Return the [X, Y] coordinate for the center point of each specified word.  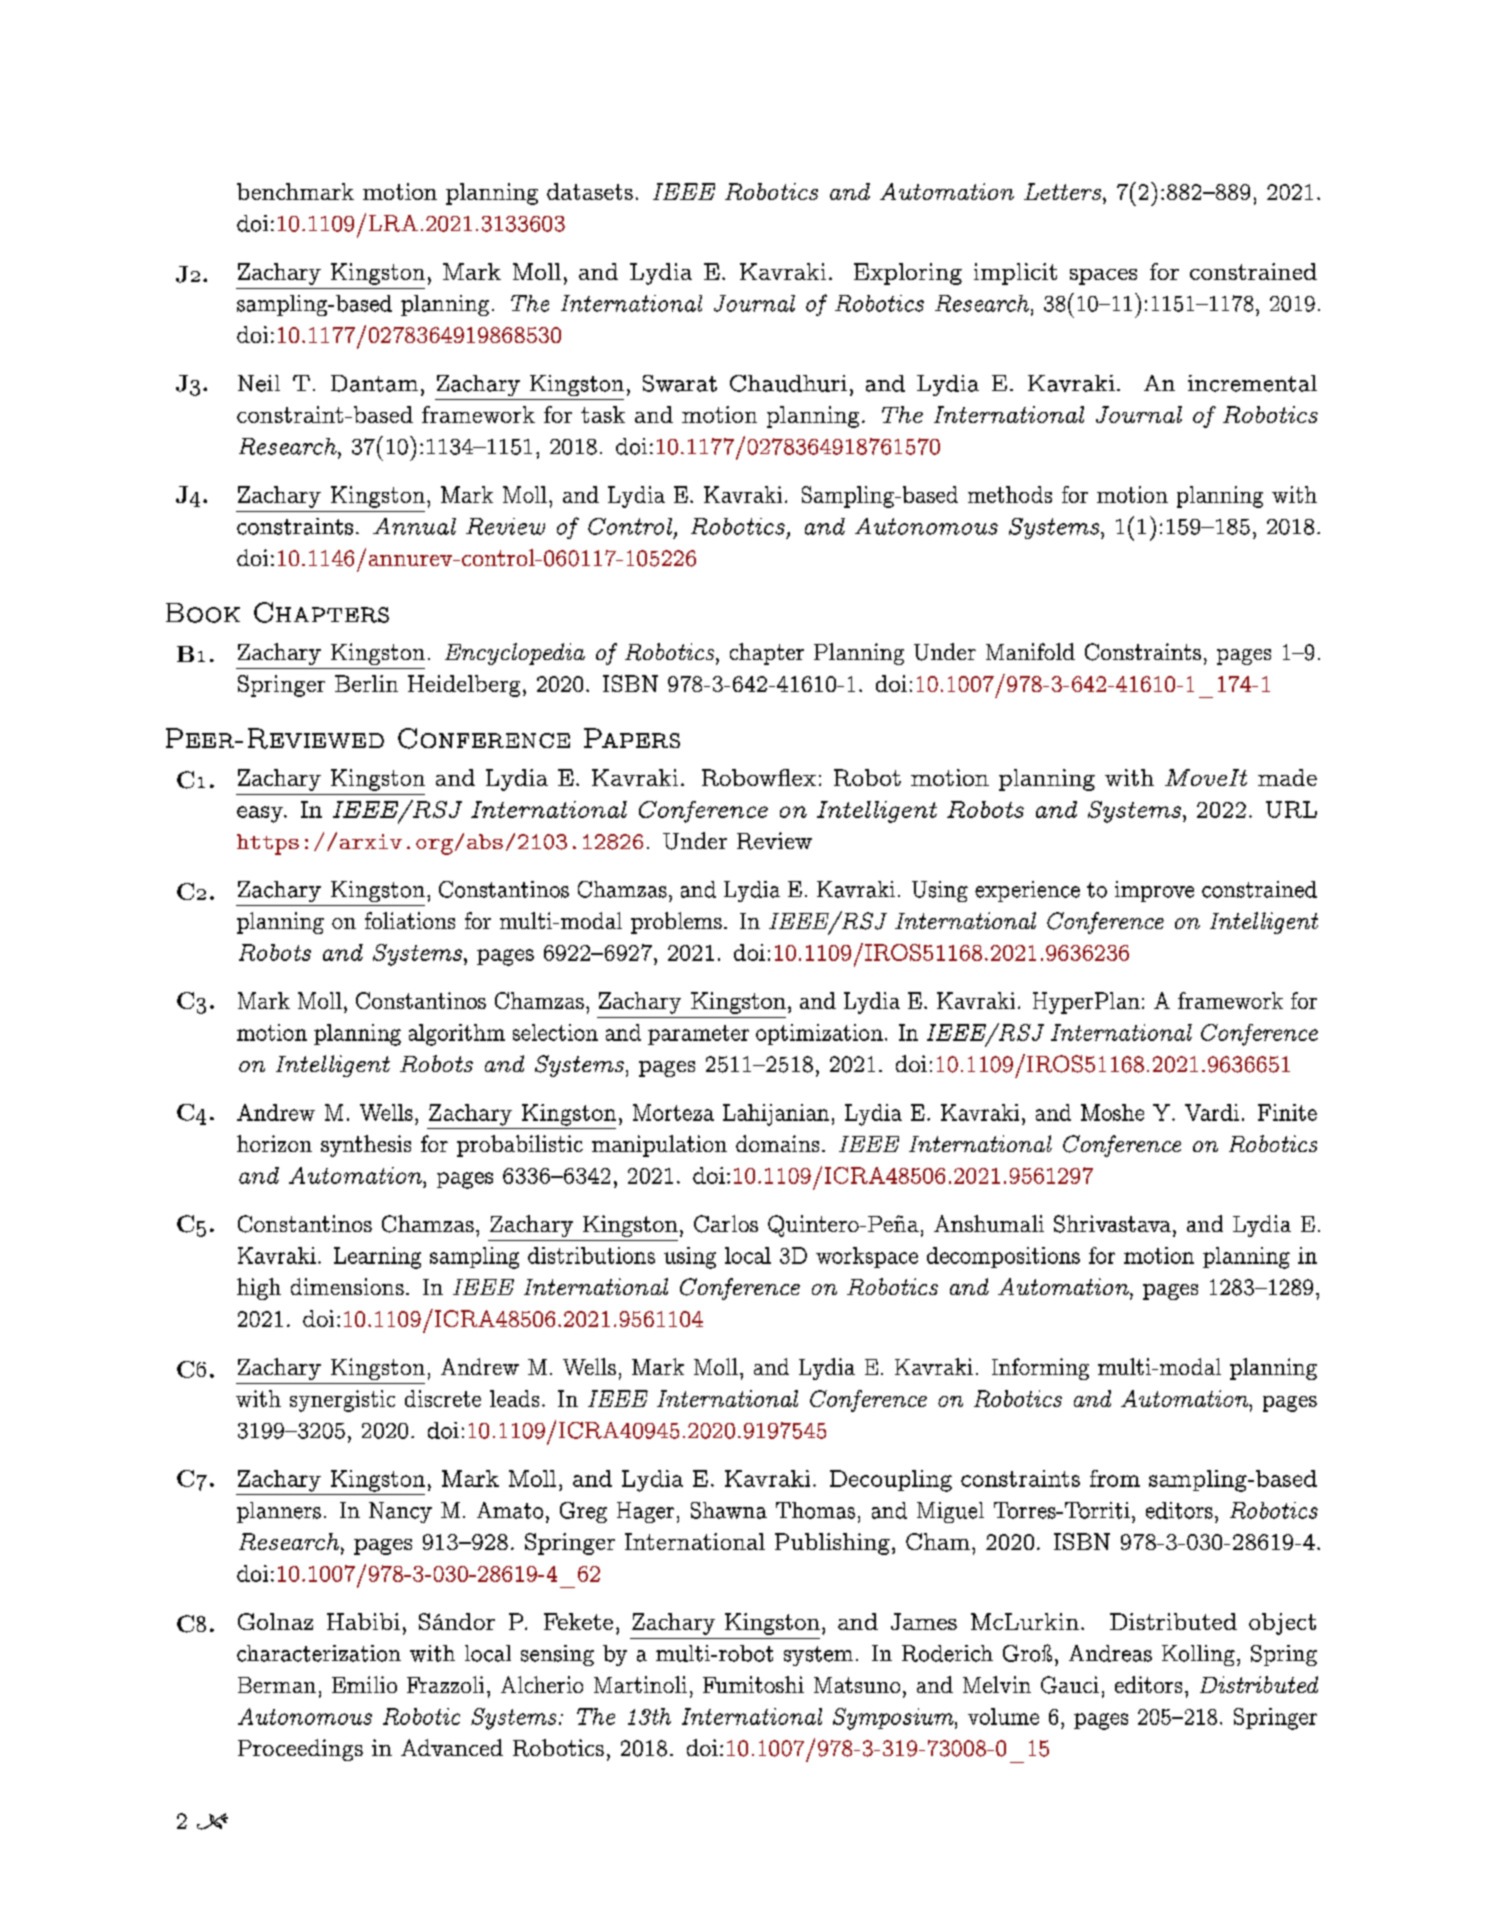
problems [676, 923]
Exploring [908, 274]
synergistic [342, 1401]
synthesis [366, 1146]
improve [1154, 891]
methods [1010, 494]
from [1115, 1478]
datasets [590, 191]
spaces [1103, 277]
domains [777, 1143]
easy [261, 814]
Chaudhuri [788, 383]
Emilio [364, 1684]
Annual [414, 526]
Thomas [815, 1510]
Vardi [1212, 1112]
